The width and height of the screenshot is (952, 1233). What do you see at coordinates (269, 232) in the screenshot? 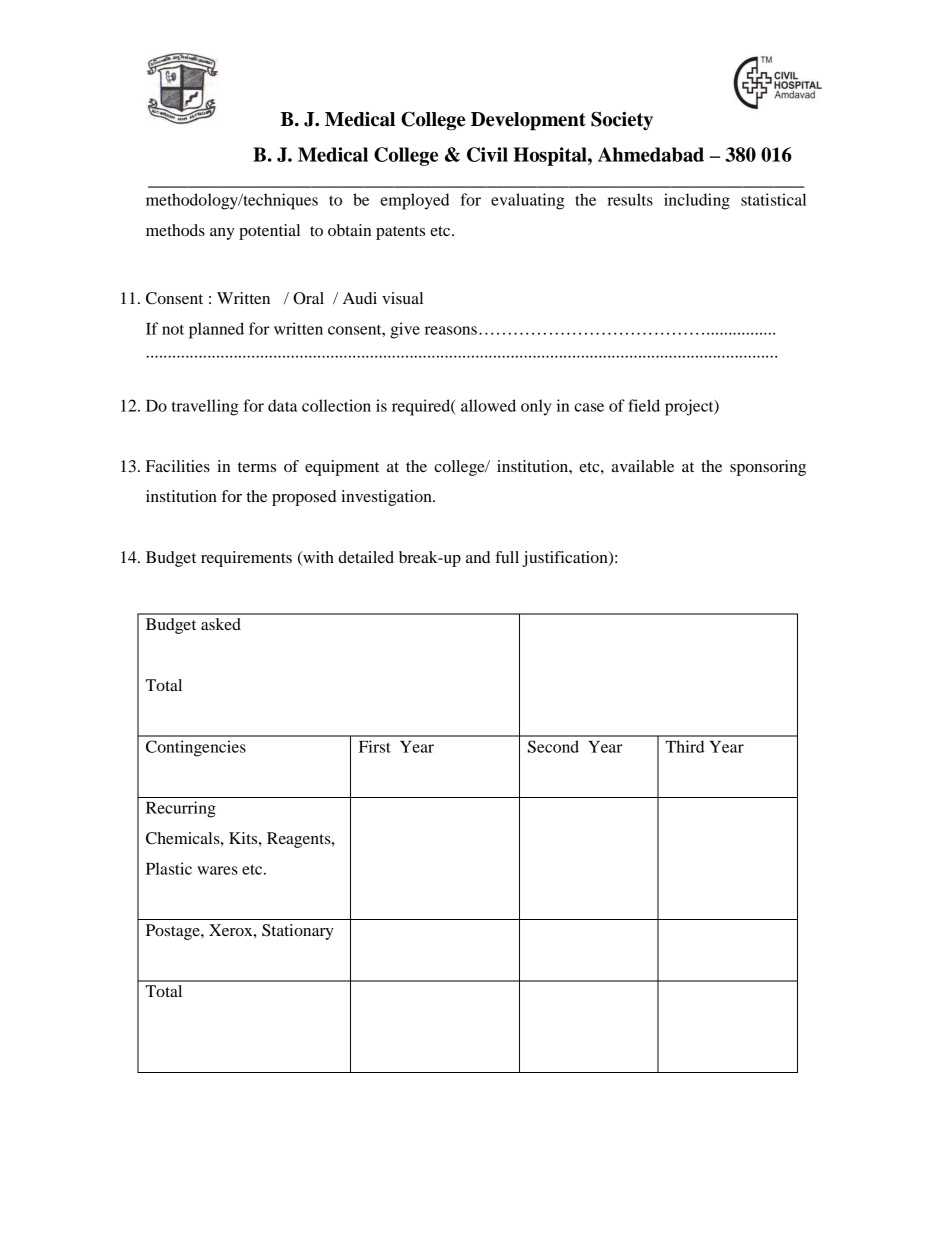
I see `potential` at bounding box center [269, 232].
